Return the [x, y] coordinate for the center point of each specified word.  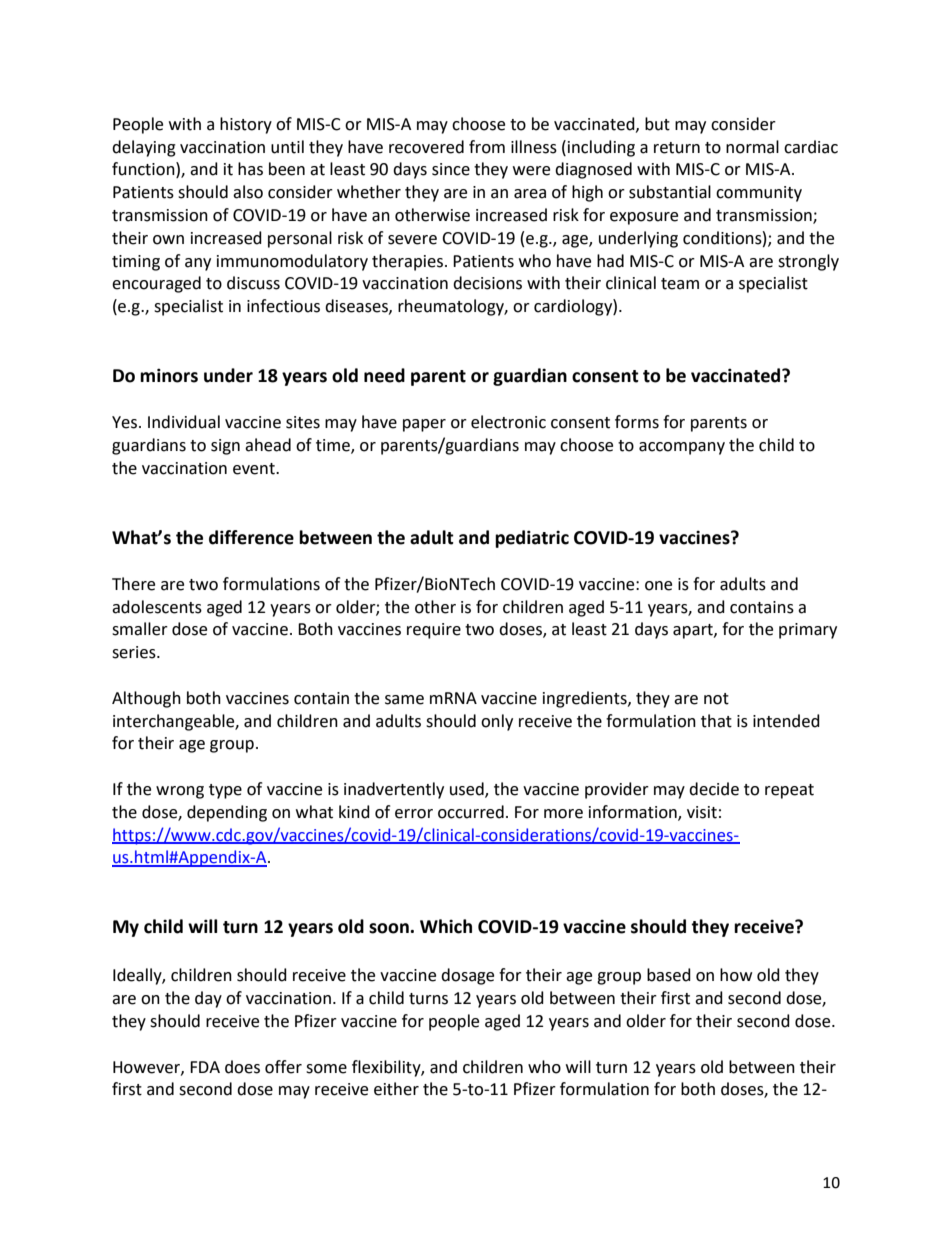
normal [752, 147]
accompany [682, 448]
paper [424, 425]
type [225, 791]
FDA [205, 1067]
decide [714, 789]
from [487, 147]
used [468, 790]
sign [225, 447]
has [250, 169]
